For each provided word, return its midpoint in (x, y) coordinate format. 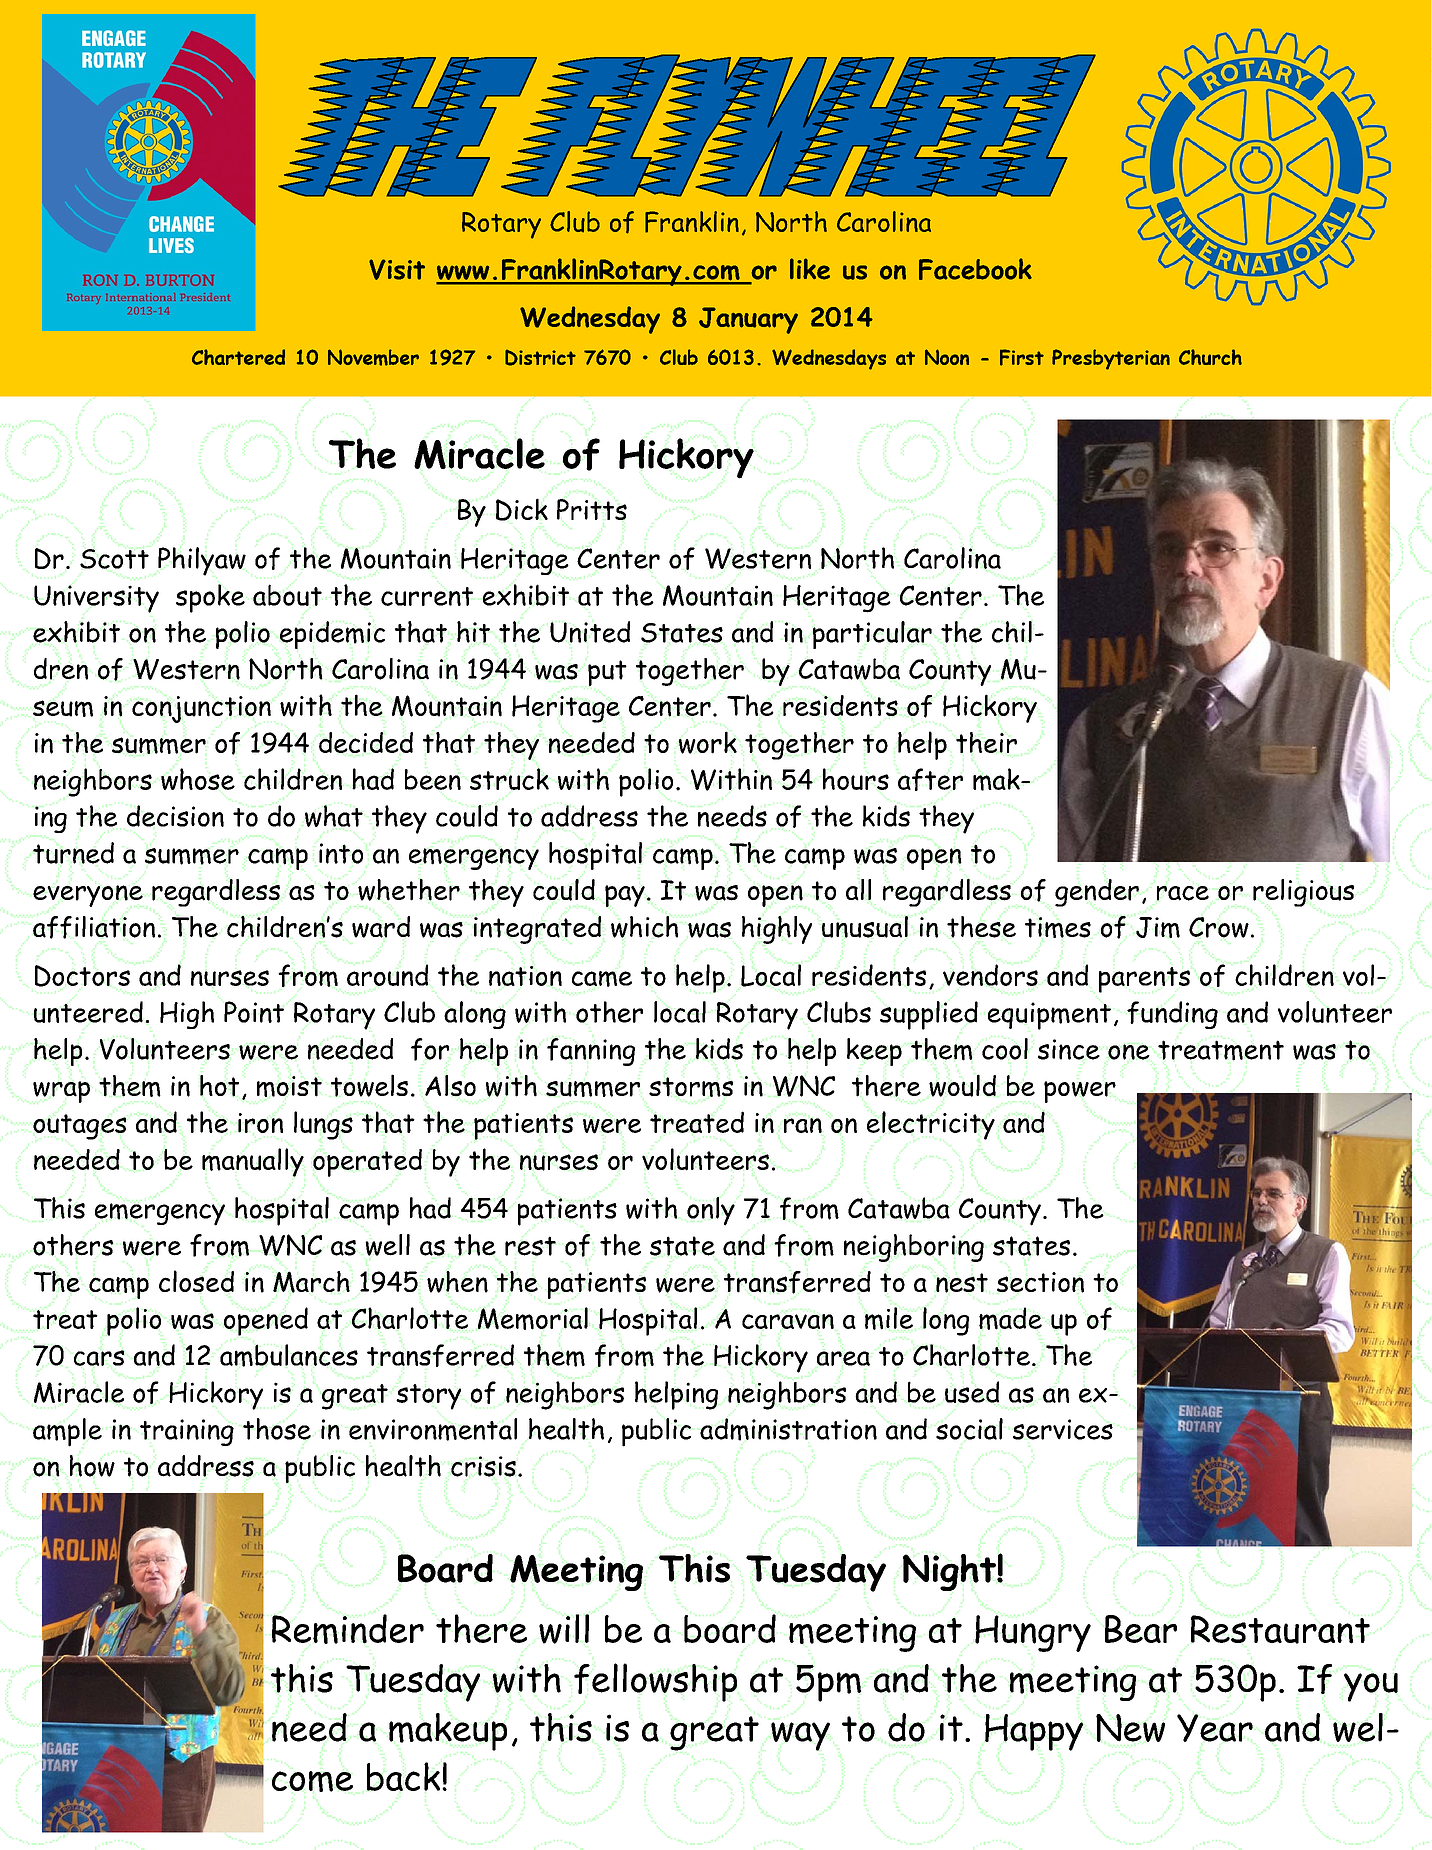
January (748, 320)
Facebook (975, 269)
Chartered (238, 357)
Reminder (348, 1629)
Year (1215, 1728)
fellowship (655, 1682)
